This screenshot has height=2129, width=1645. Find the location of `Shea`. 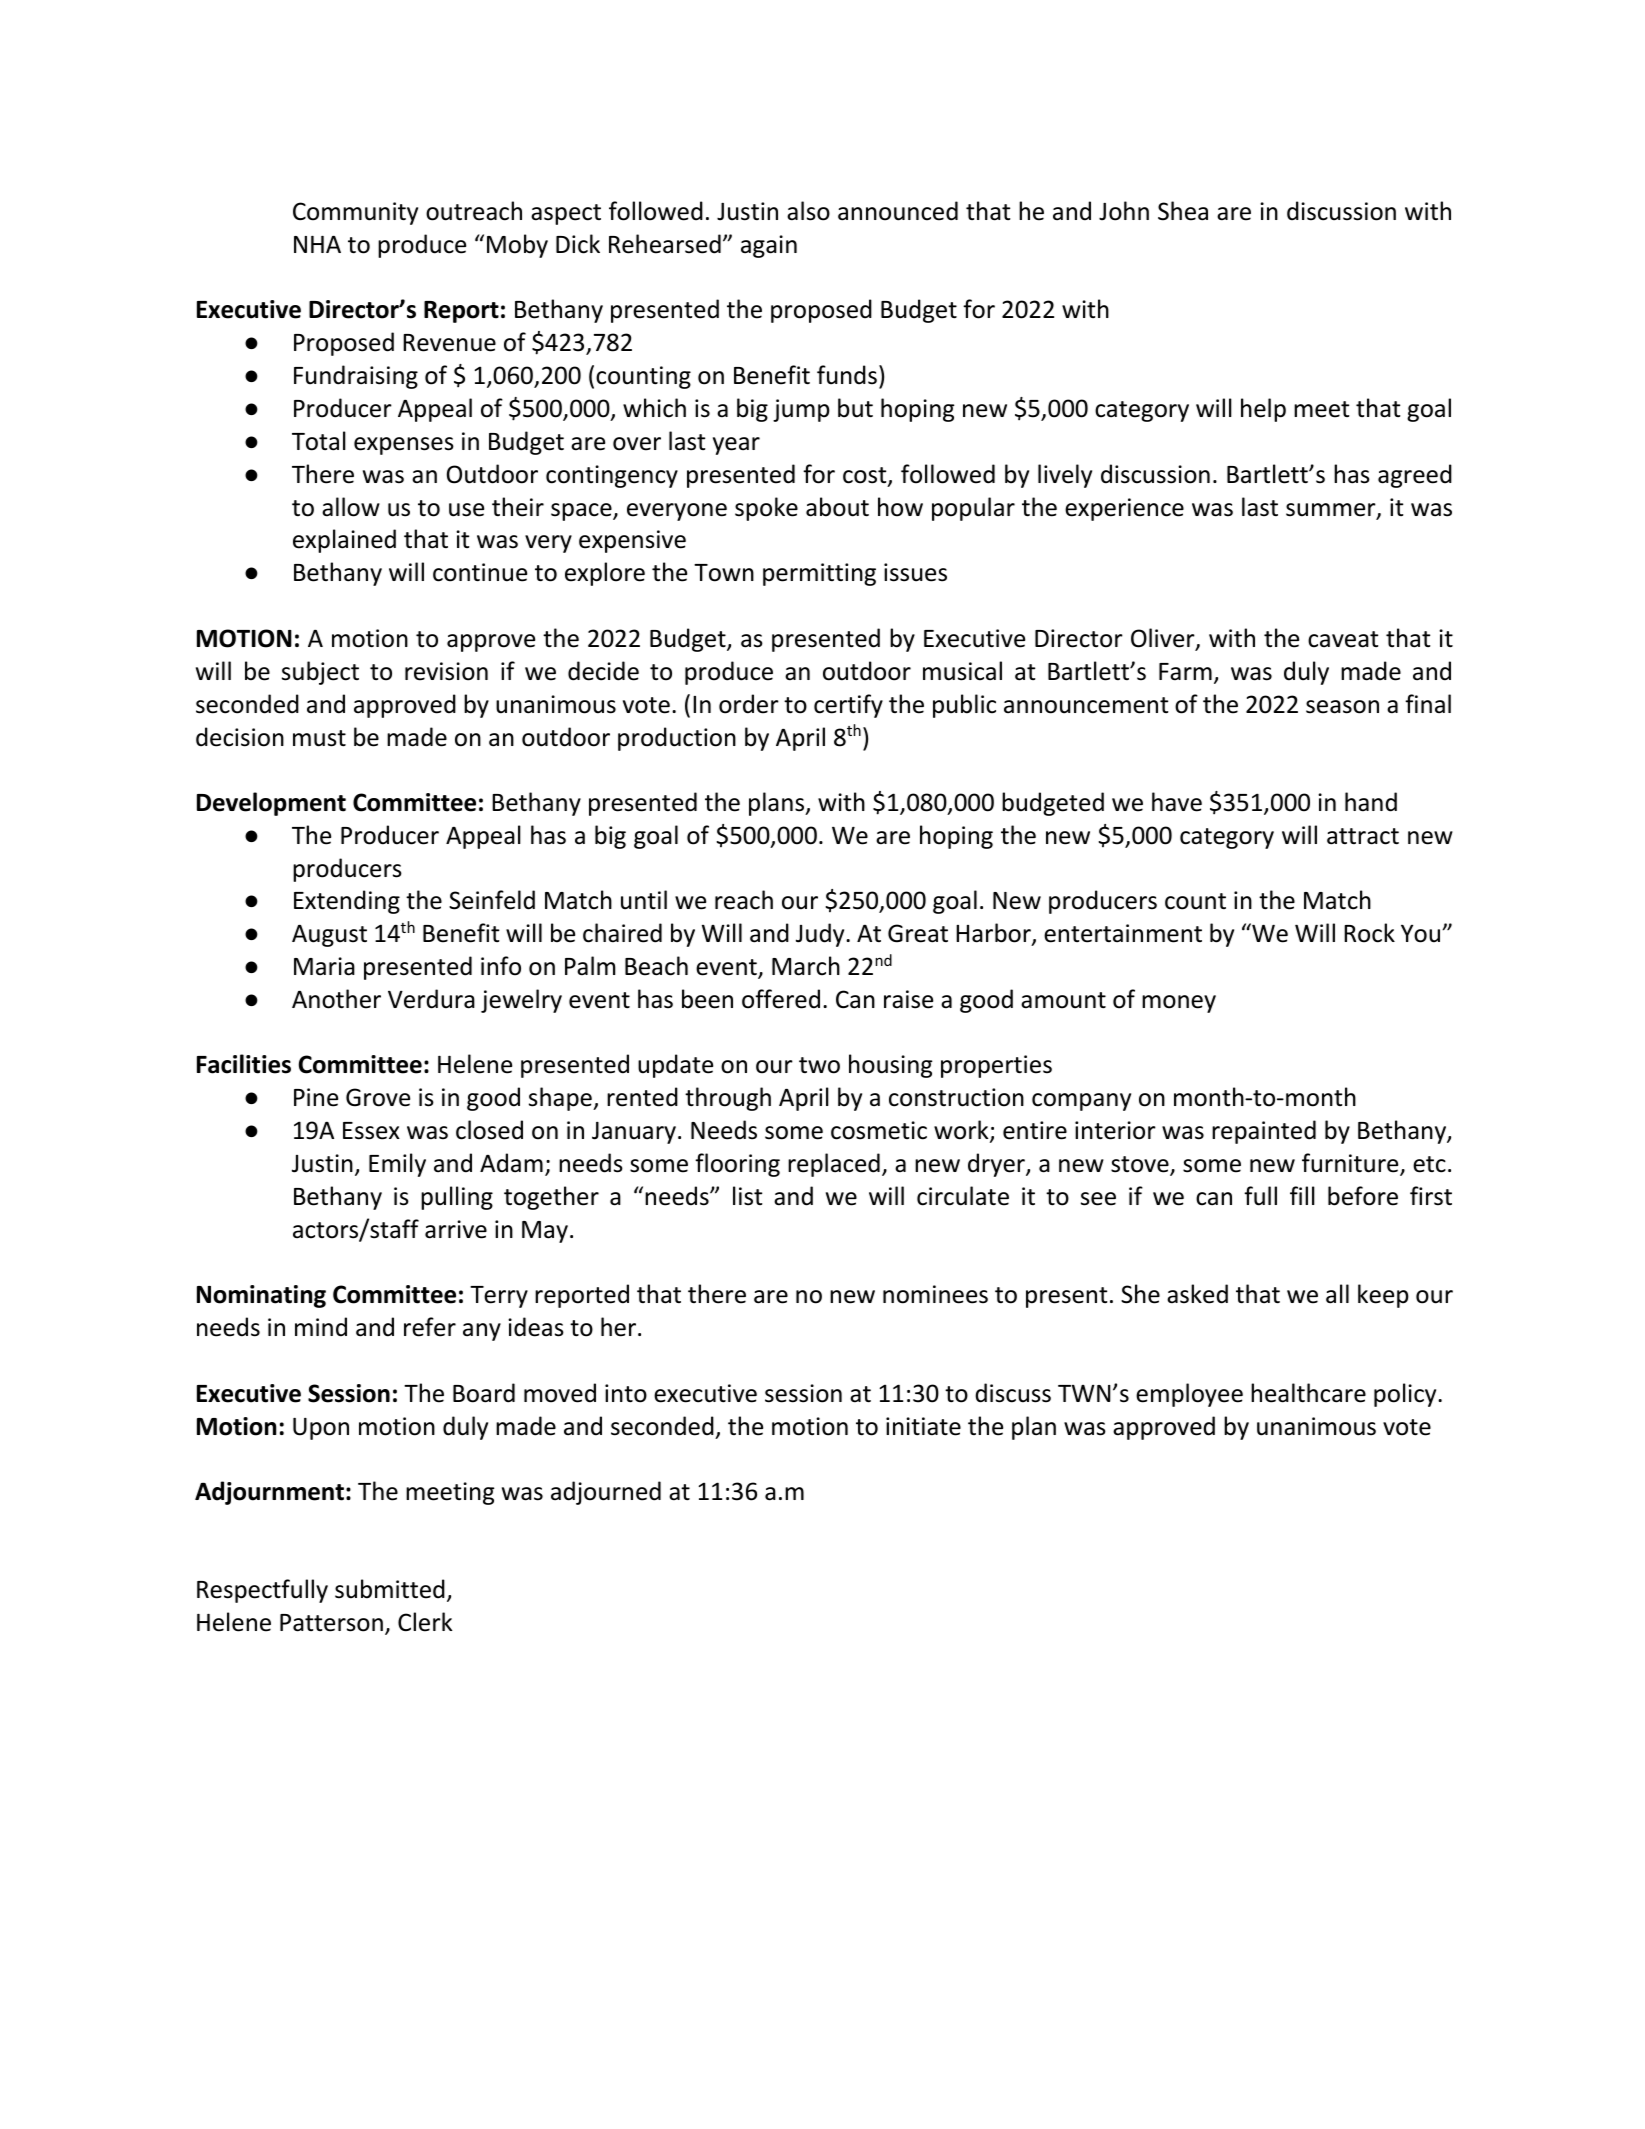

Shea is located at coordinates (1183, 211).
